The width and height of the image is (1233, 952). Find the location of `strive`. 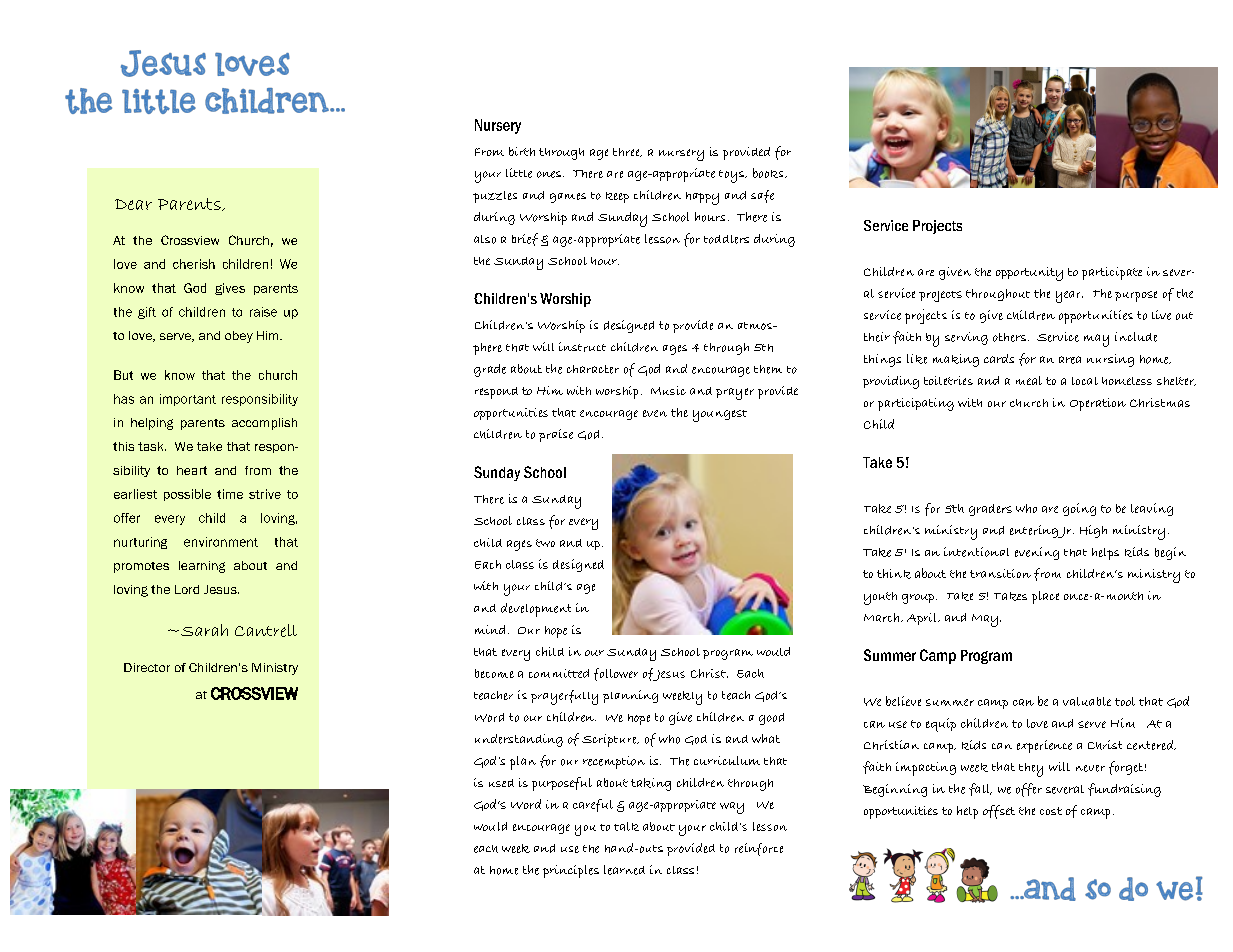

strive is located at coordinates (265, 494).
